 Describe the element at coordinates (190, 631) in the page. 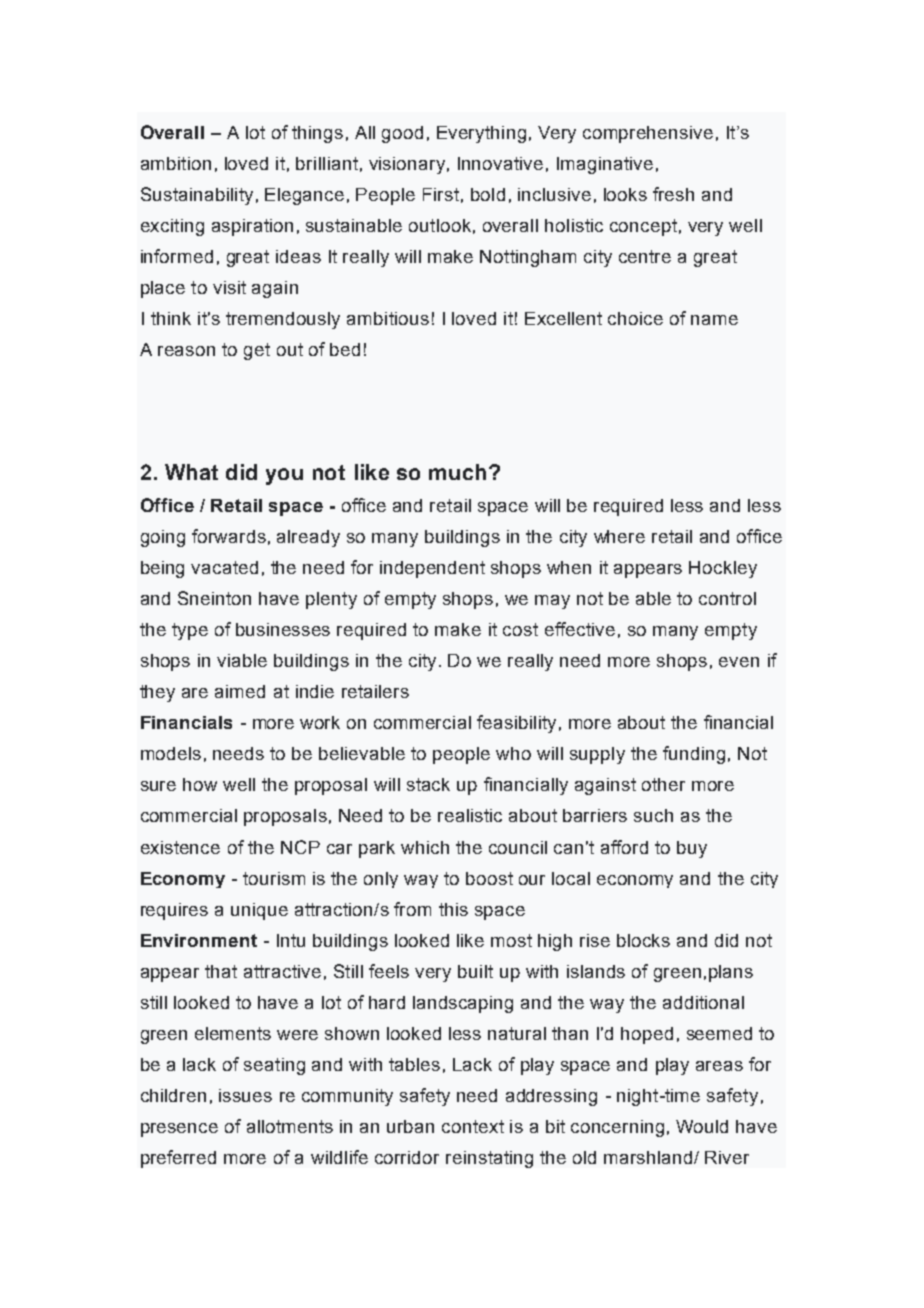

I see `type` at that location.
